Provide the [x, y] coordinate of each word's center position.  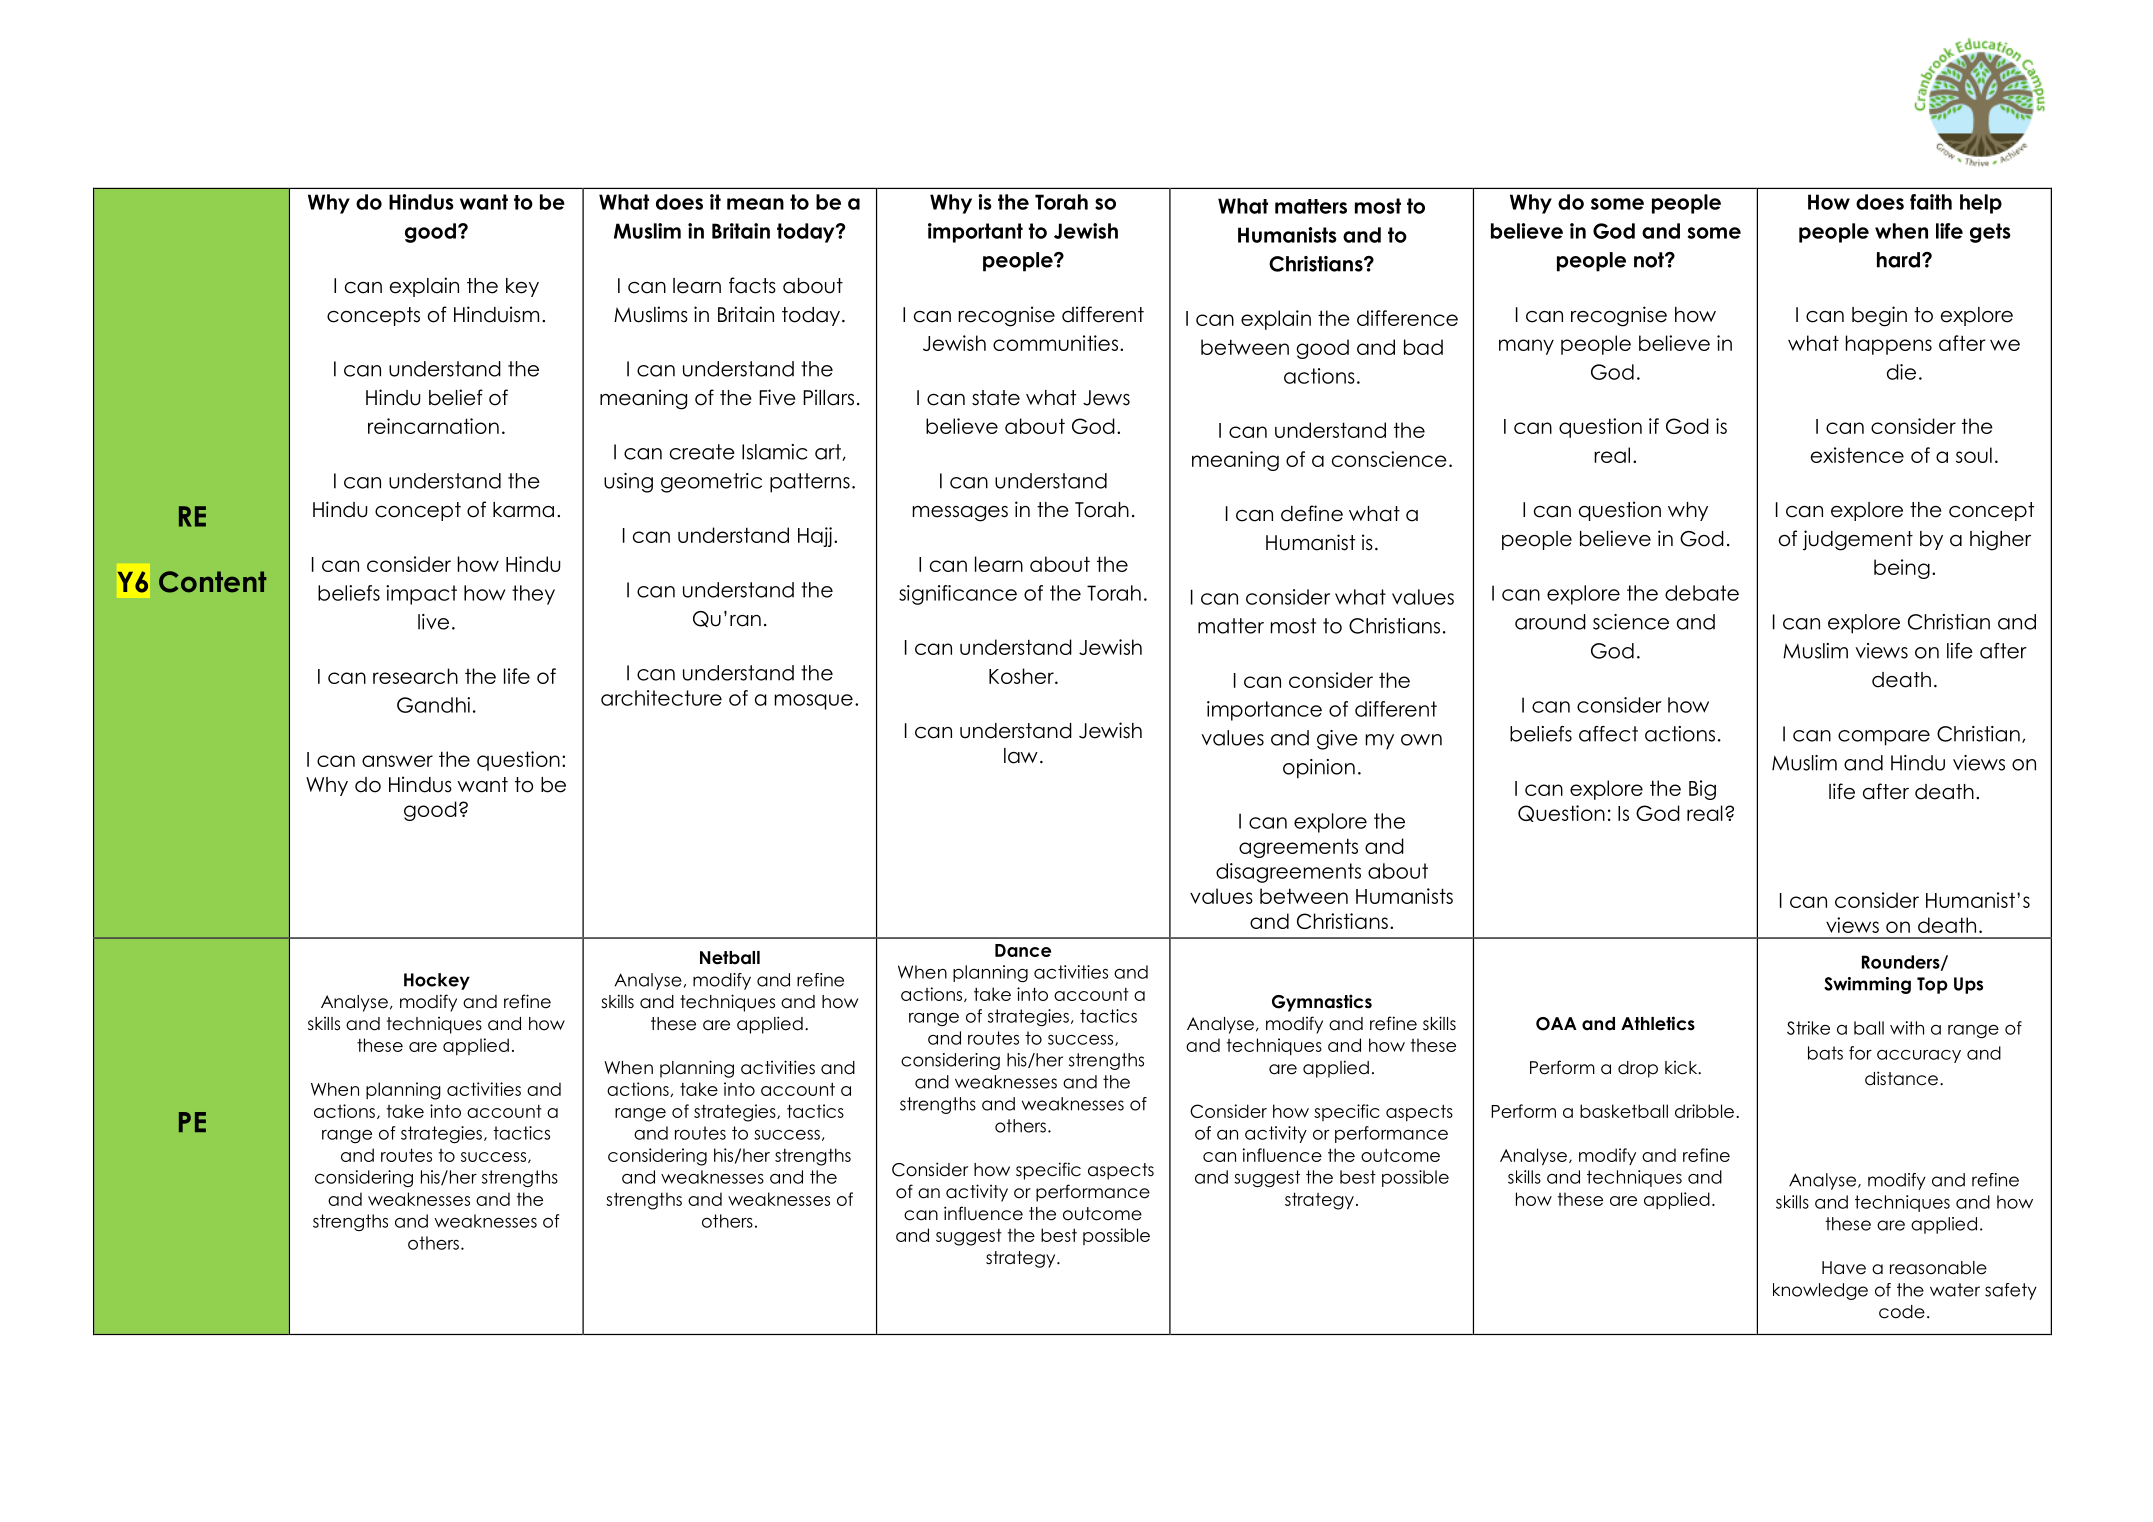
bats [1825, 1053]
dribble [1704, 1111]
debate [1702, 593]
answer [397, 761]
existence [1857, 455]
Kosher [1022, 676]
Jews [1106, 398]
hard [1898, 260]
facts [752, 285]
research [415, 676]
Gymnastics [1322, 1003]
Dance [1023, 950]
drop [1638, 1069]
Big [1702, 790]
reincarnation [433, 426]
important [975, 233]
